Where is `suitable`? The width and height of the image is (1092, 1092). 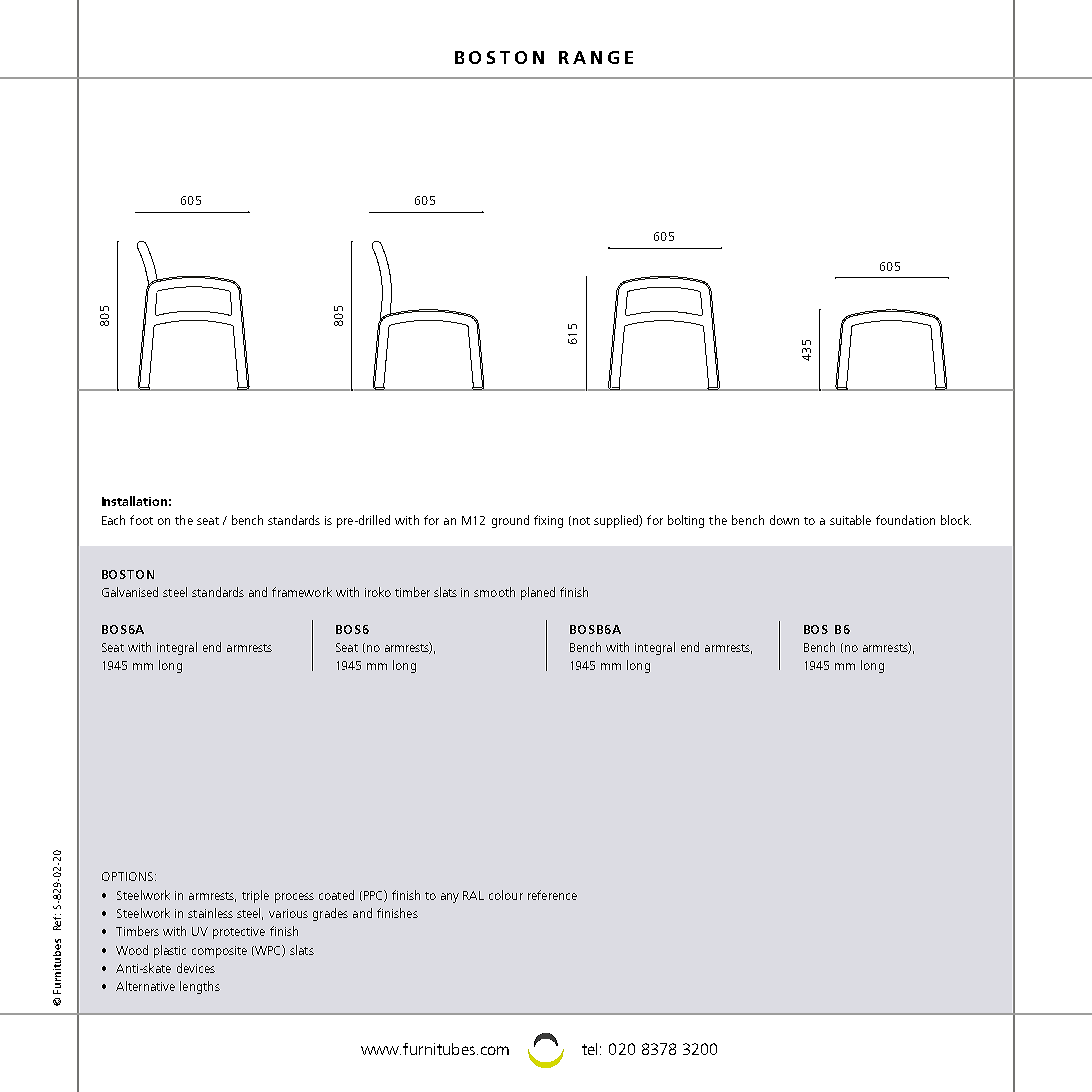 suitable is located at coordinates (850, 520).
